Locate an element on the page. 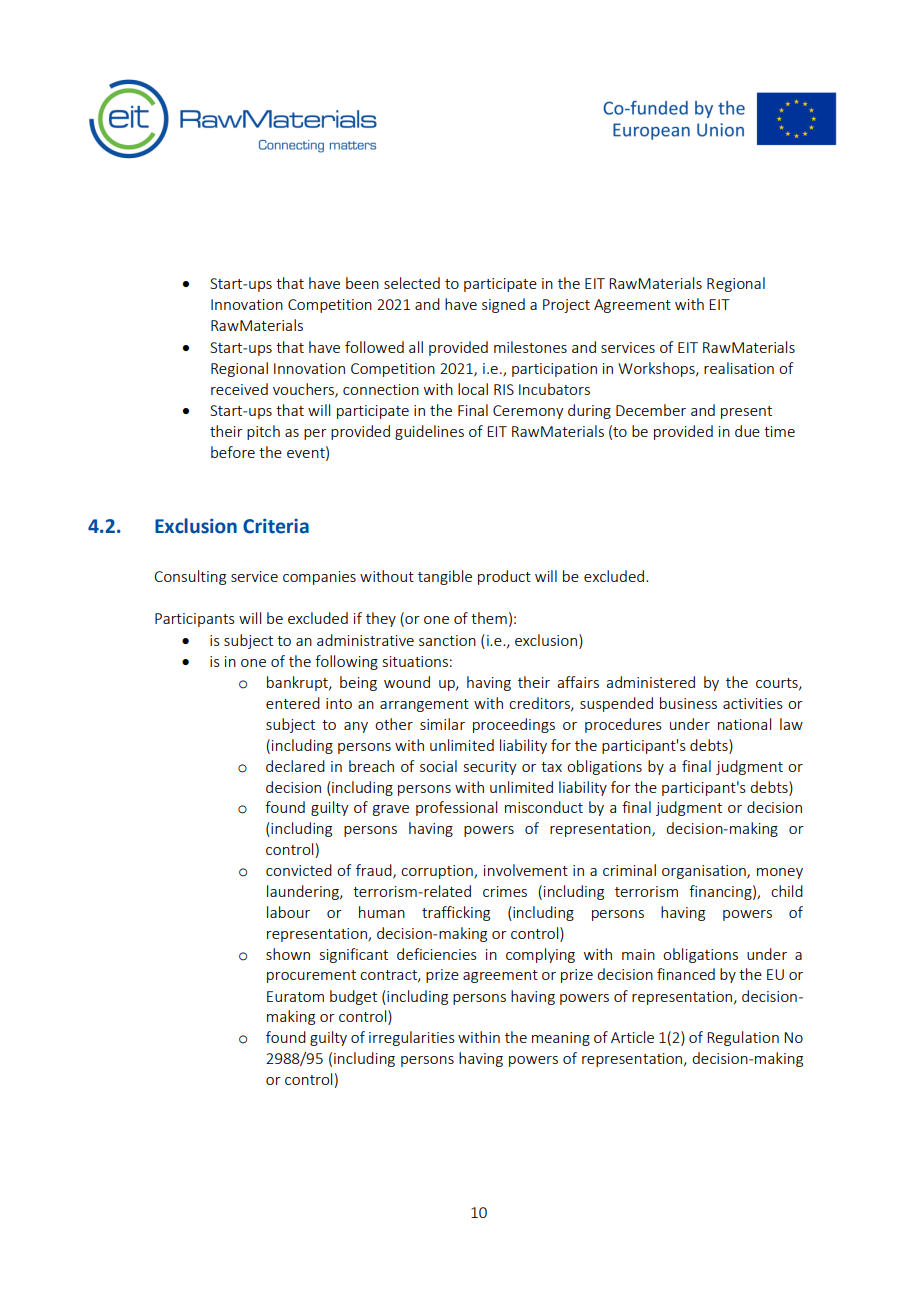 This document has width=924, height=1308. bankrupt is located at coordinates (298, 683).
